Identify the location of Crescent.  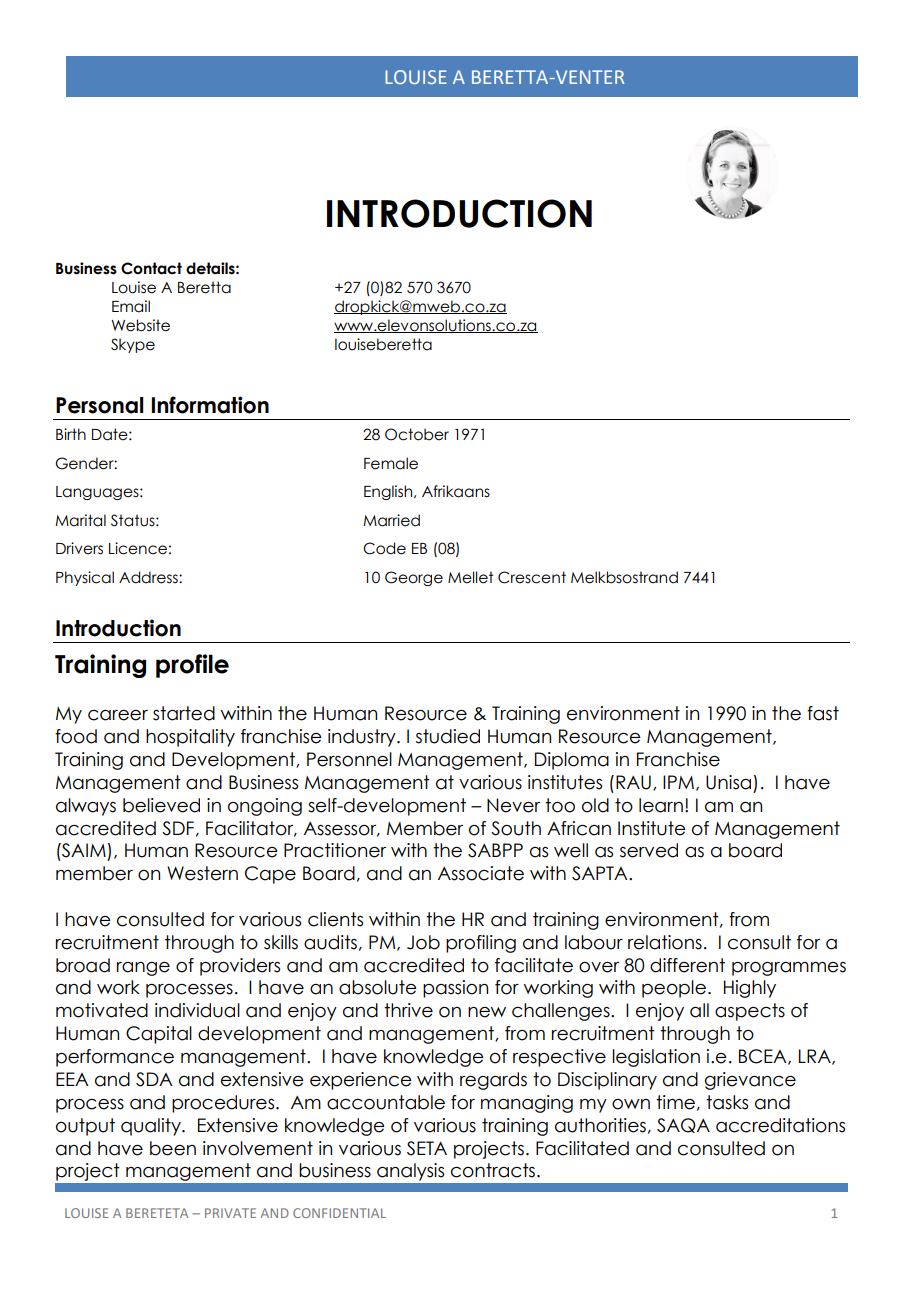
(532, 577).
